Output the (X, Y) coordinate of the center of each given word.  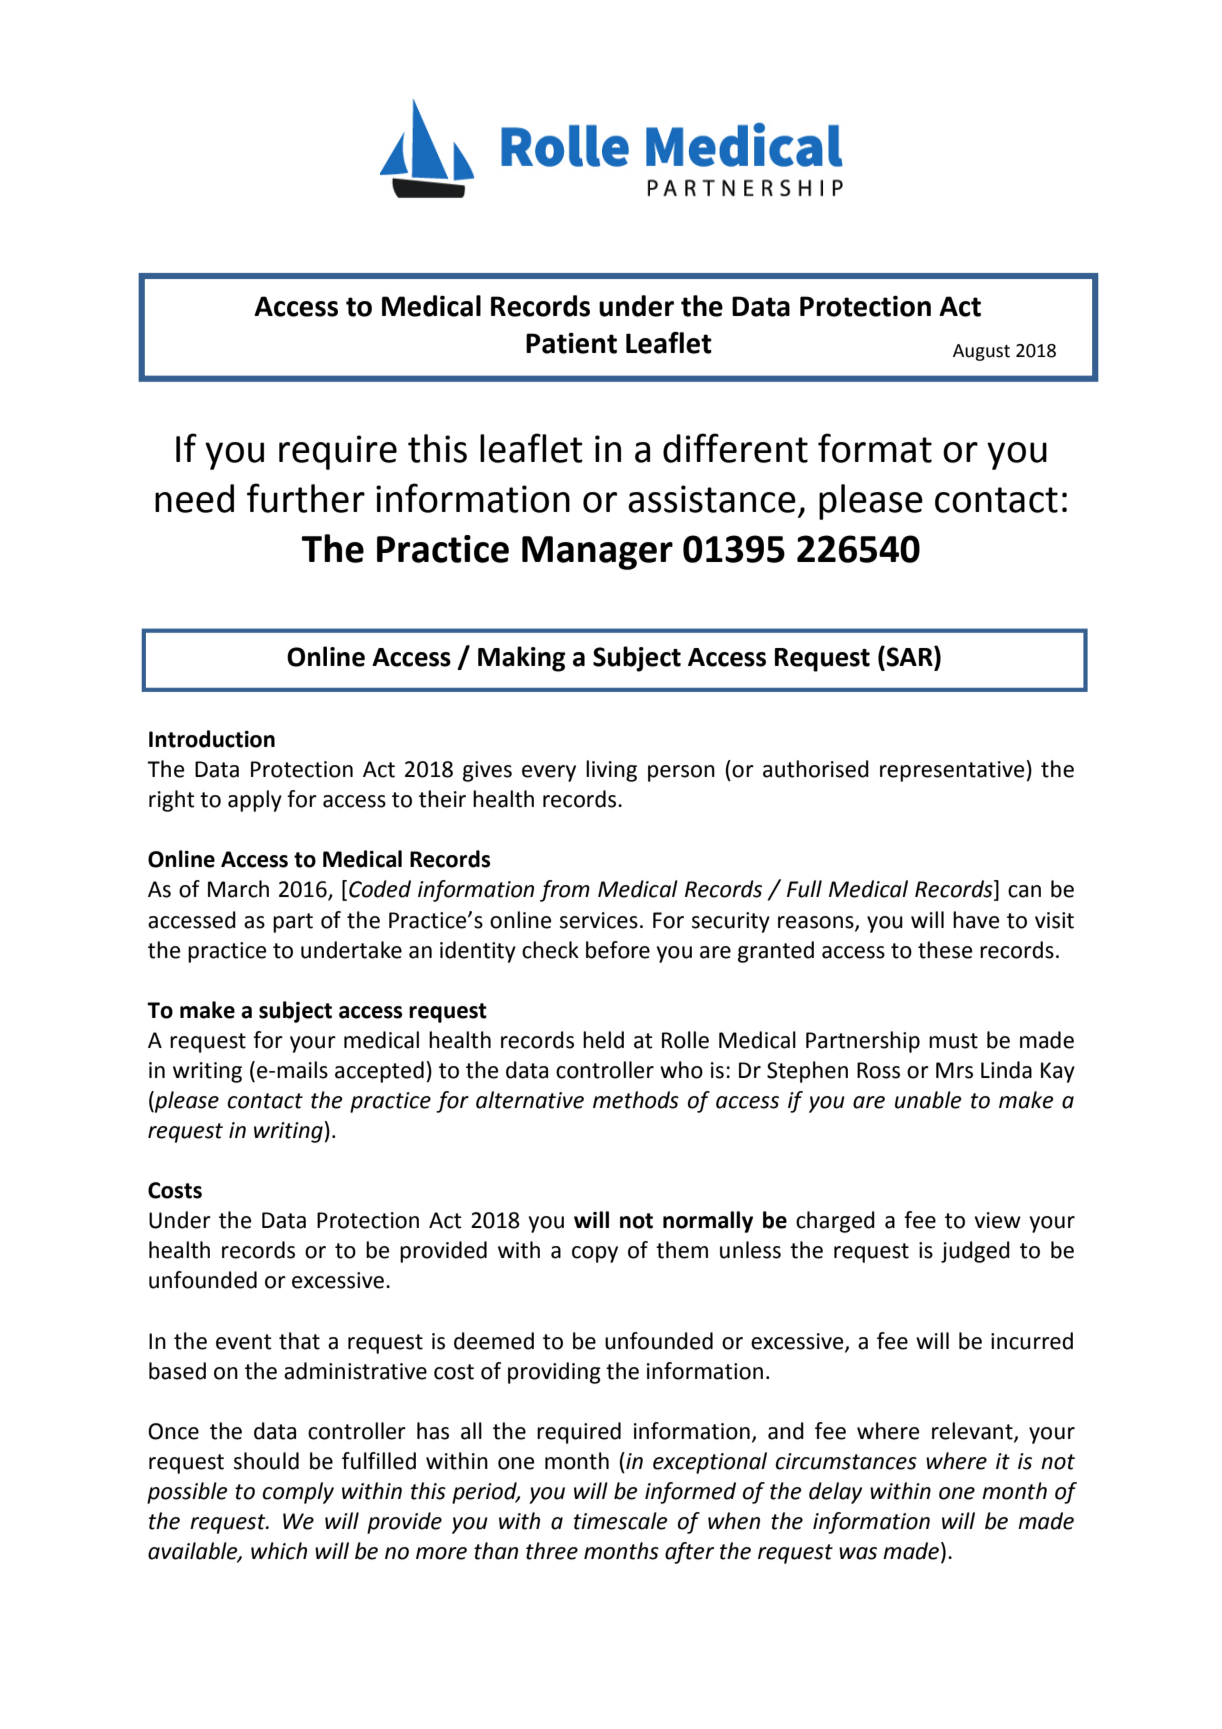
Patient (571, 343)
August (981, 352)
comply (298, 1493)
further (306, 498)
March (238, 889)
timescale (620, 1521)
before (618, 950)
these (945, 950)
